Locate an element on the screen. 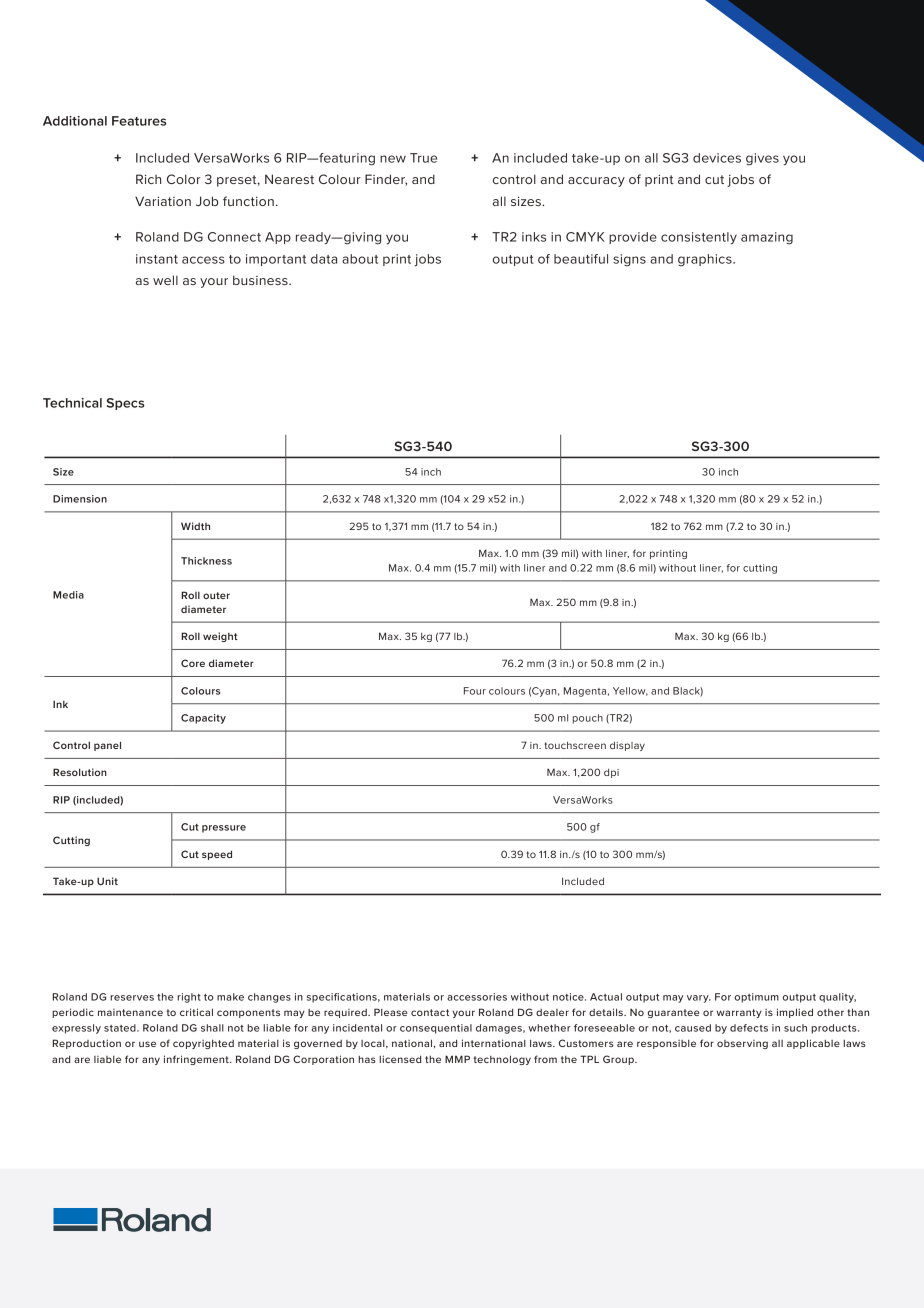 The height and width of the screenshot is (1308, 924). Capacity is located at coordinates (203, 719).
